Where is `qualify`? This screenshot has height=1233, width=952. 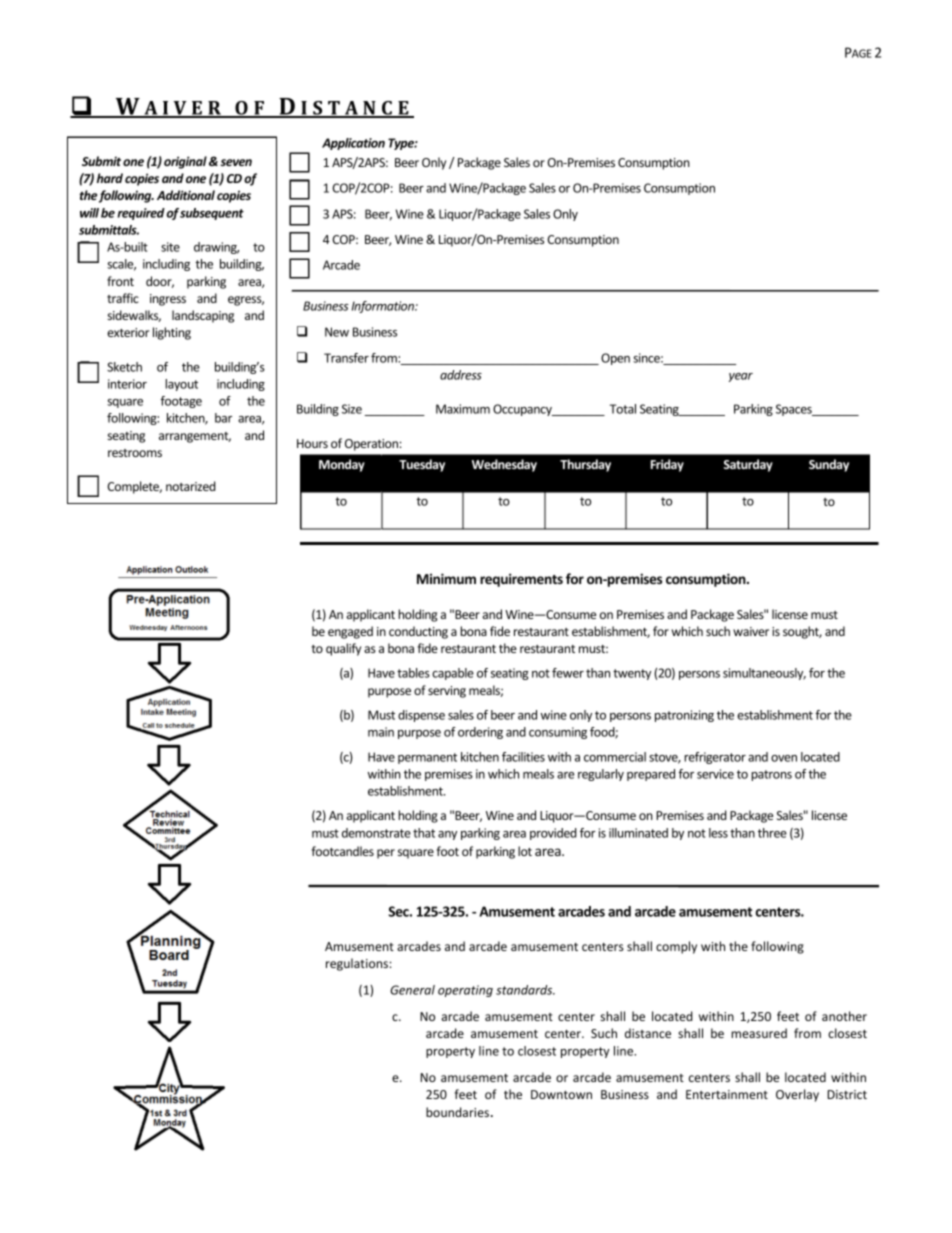 qualify is located at coordinates (343, 649).
